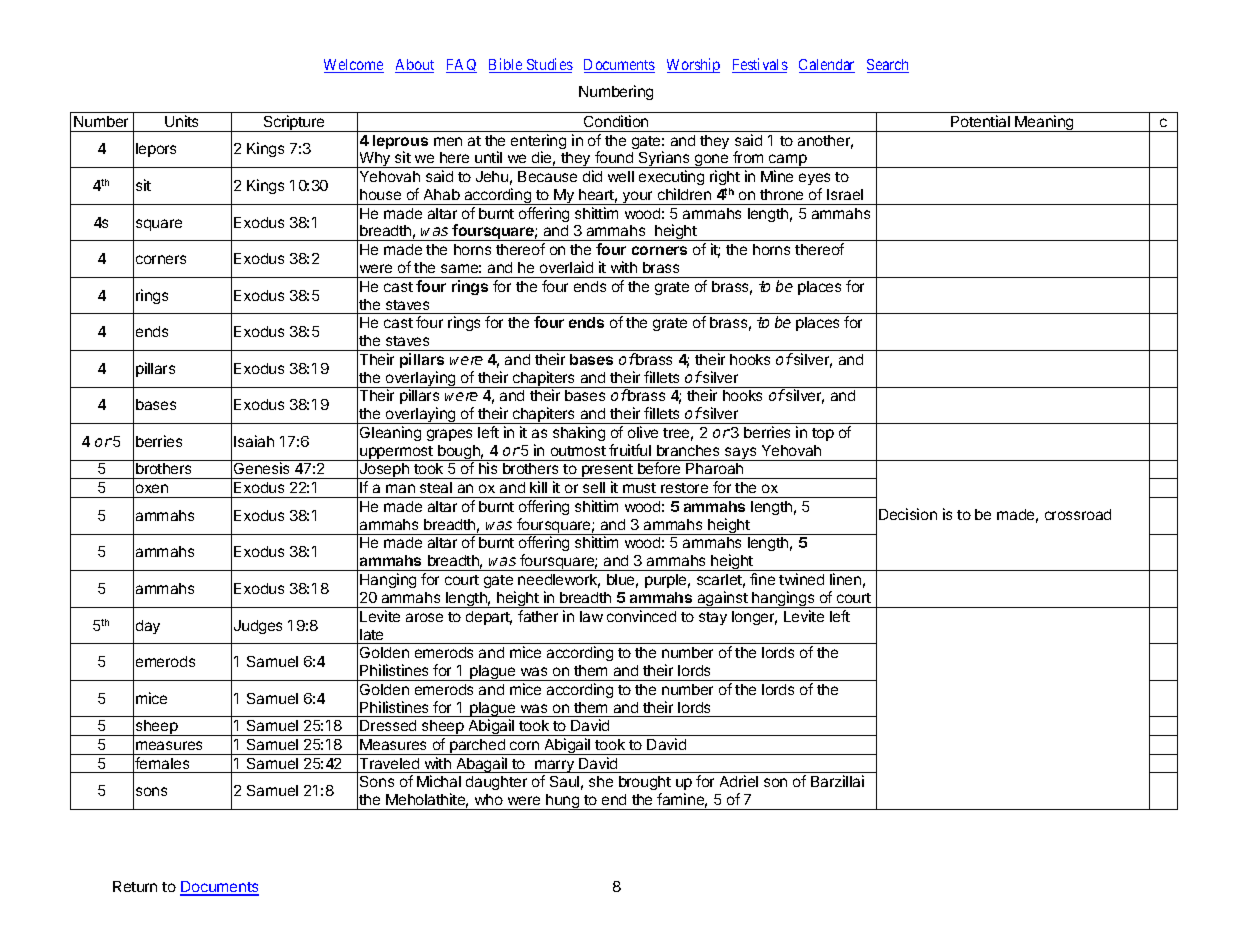 Image resolution: width=1233 pixels, height=952 pixels. Describe the element at coordinates (294, 123) in the image. I see `Scripture` at that location.
